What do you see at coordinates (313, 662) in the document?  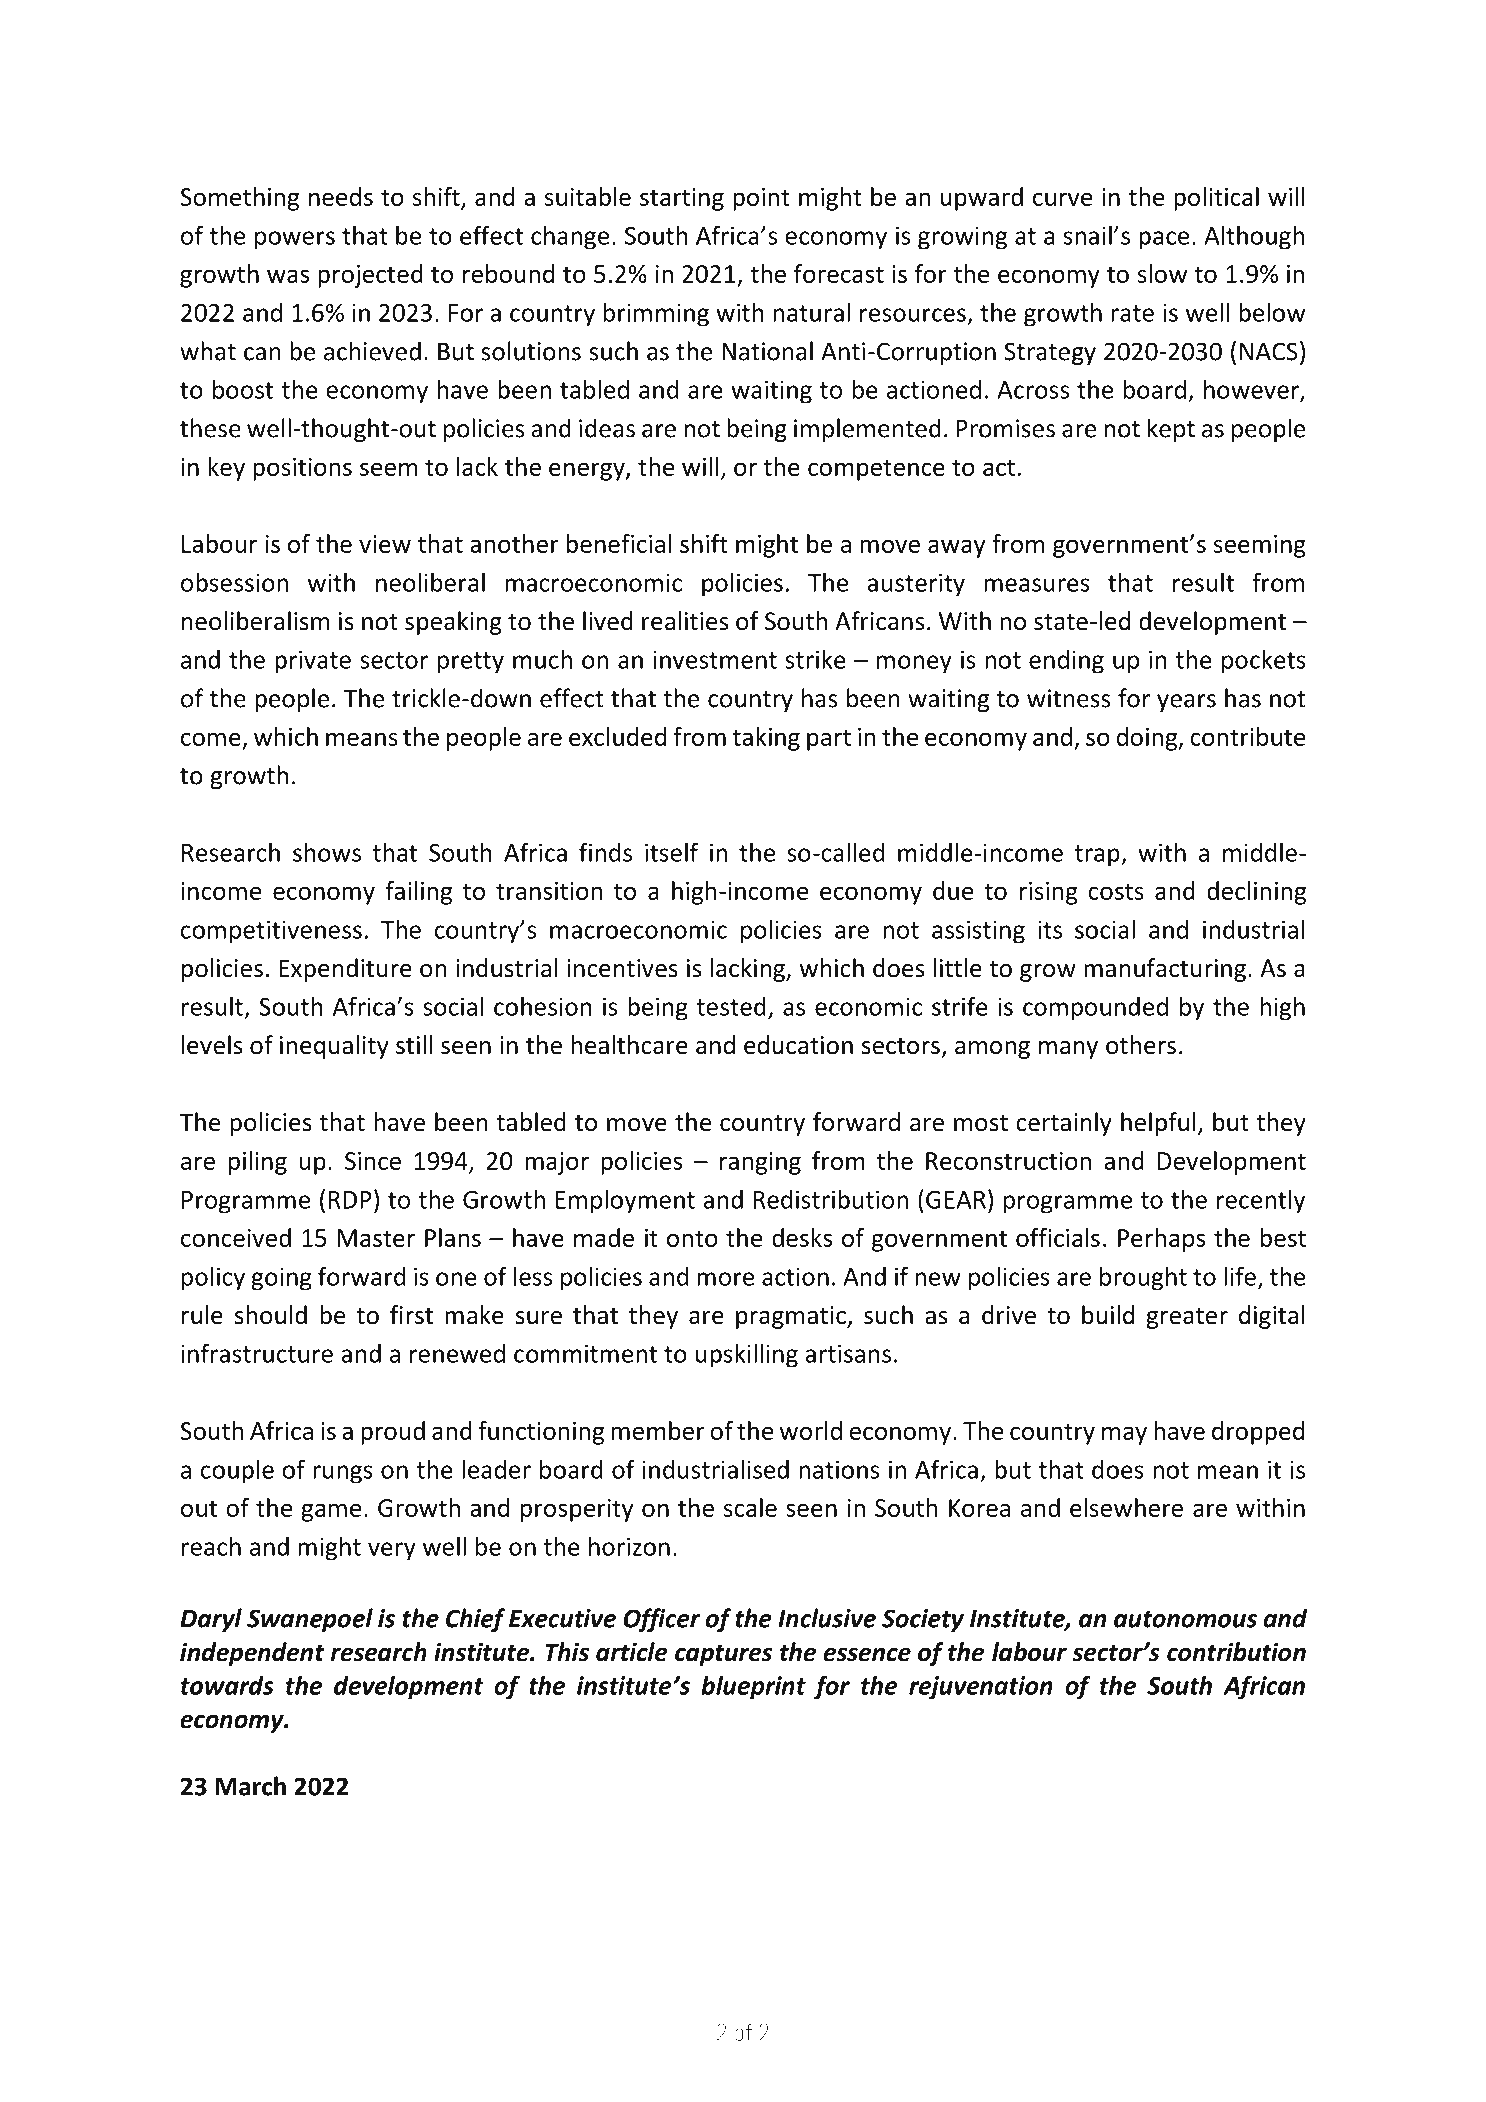 I see `private` at bounding box center [313, 662].
